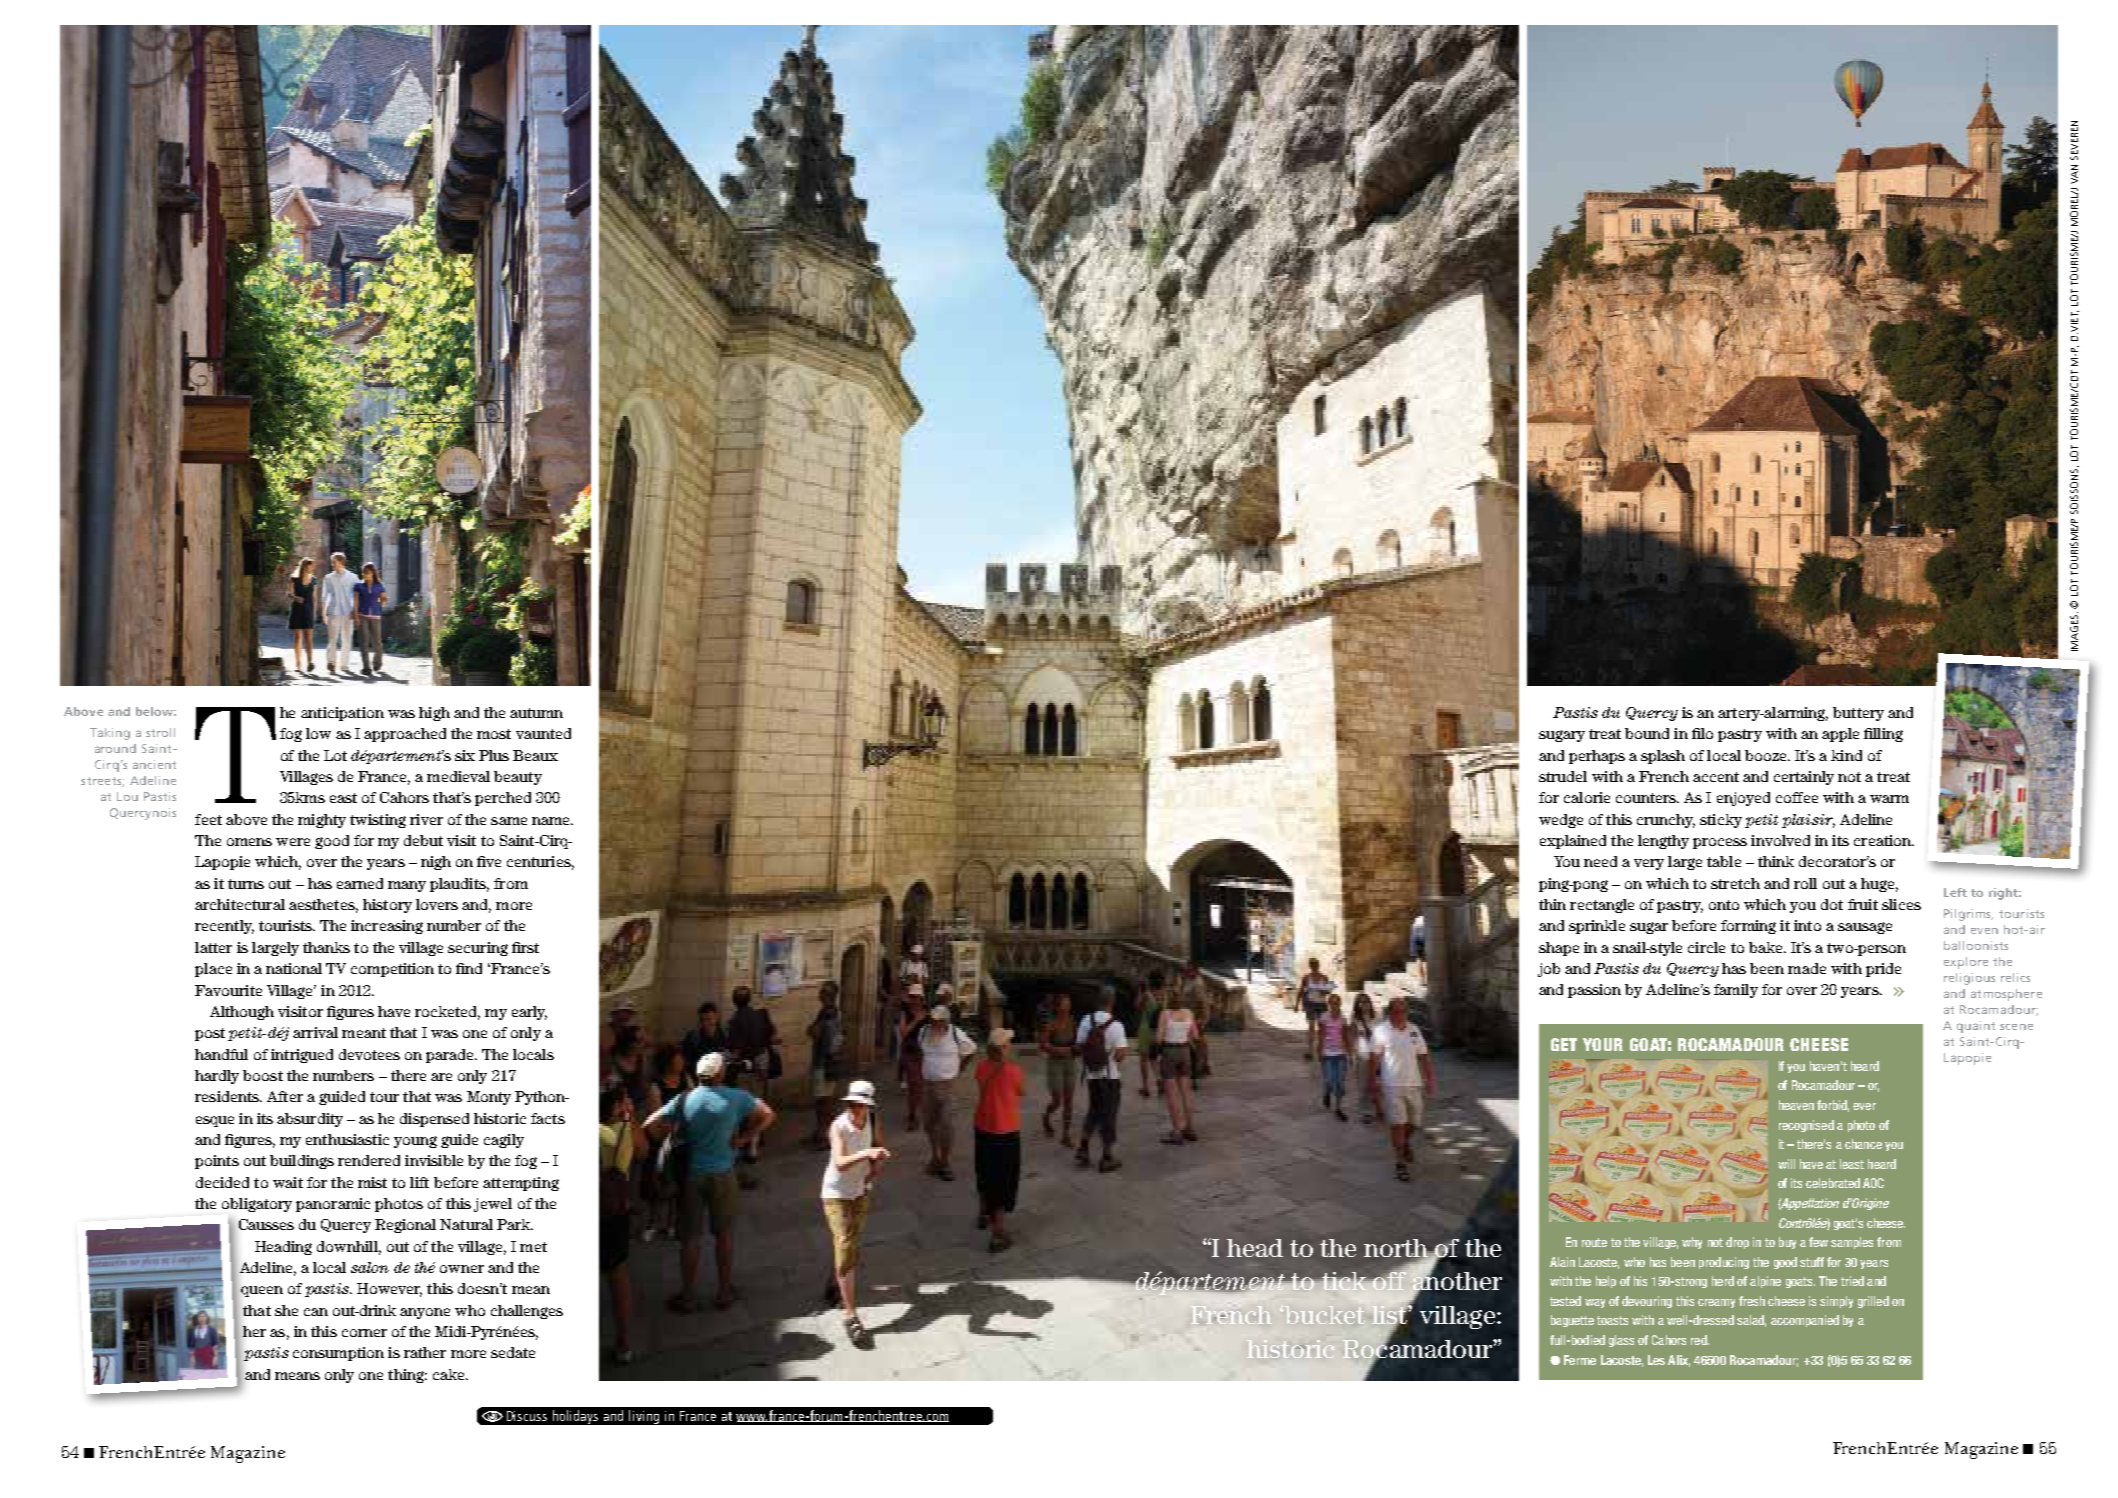  I want to click on GET, so click(1564, 1044).
